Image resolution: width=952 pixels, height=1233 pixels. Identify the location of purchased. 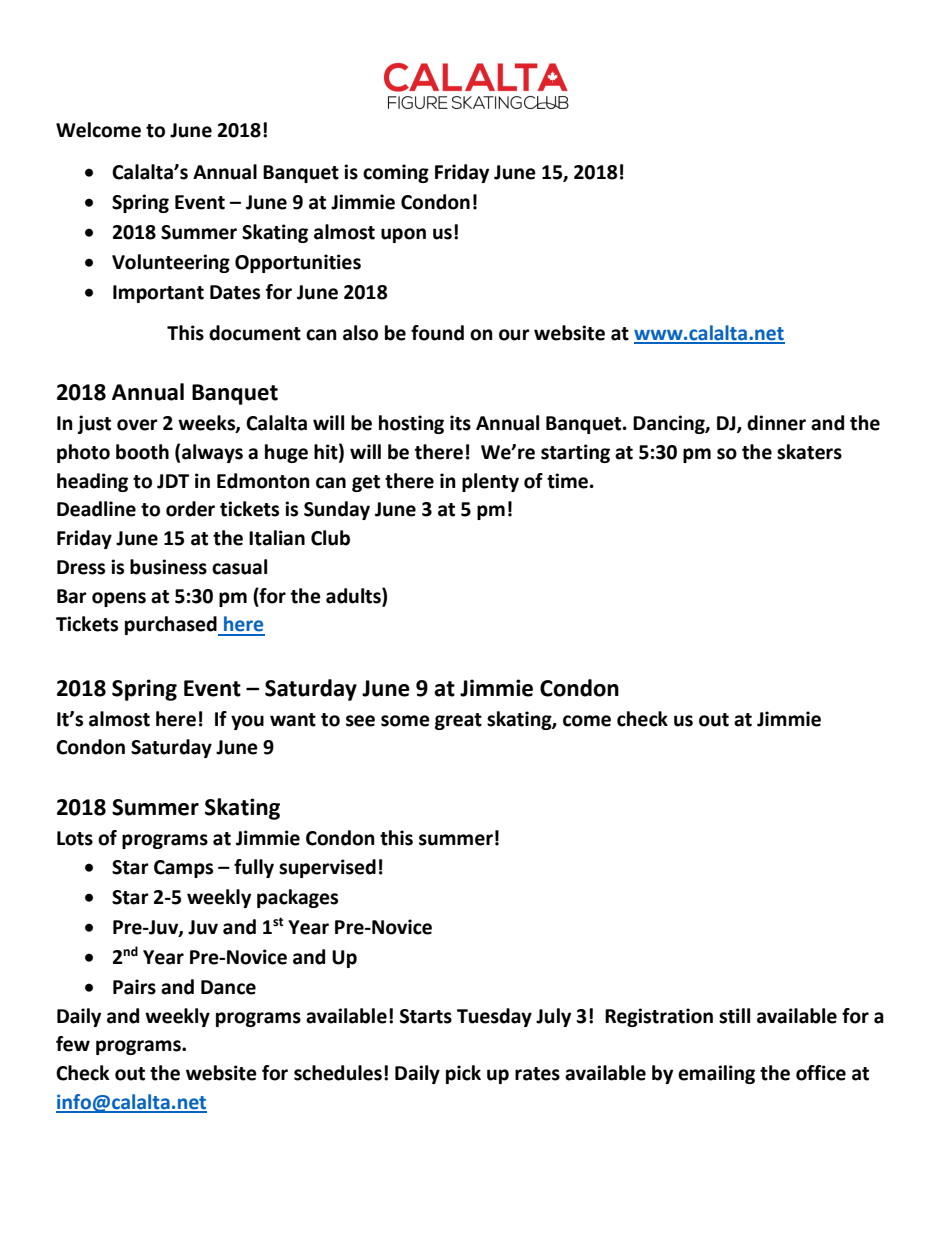
(172, 626).
